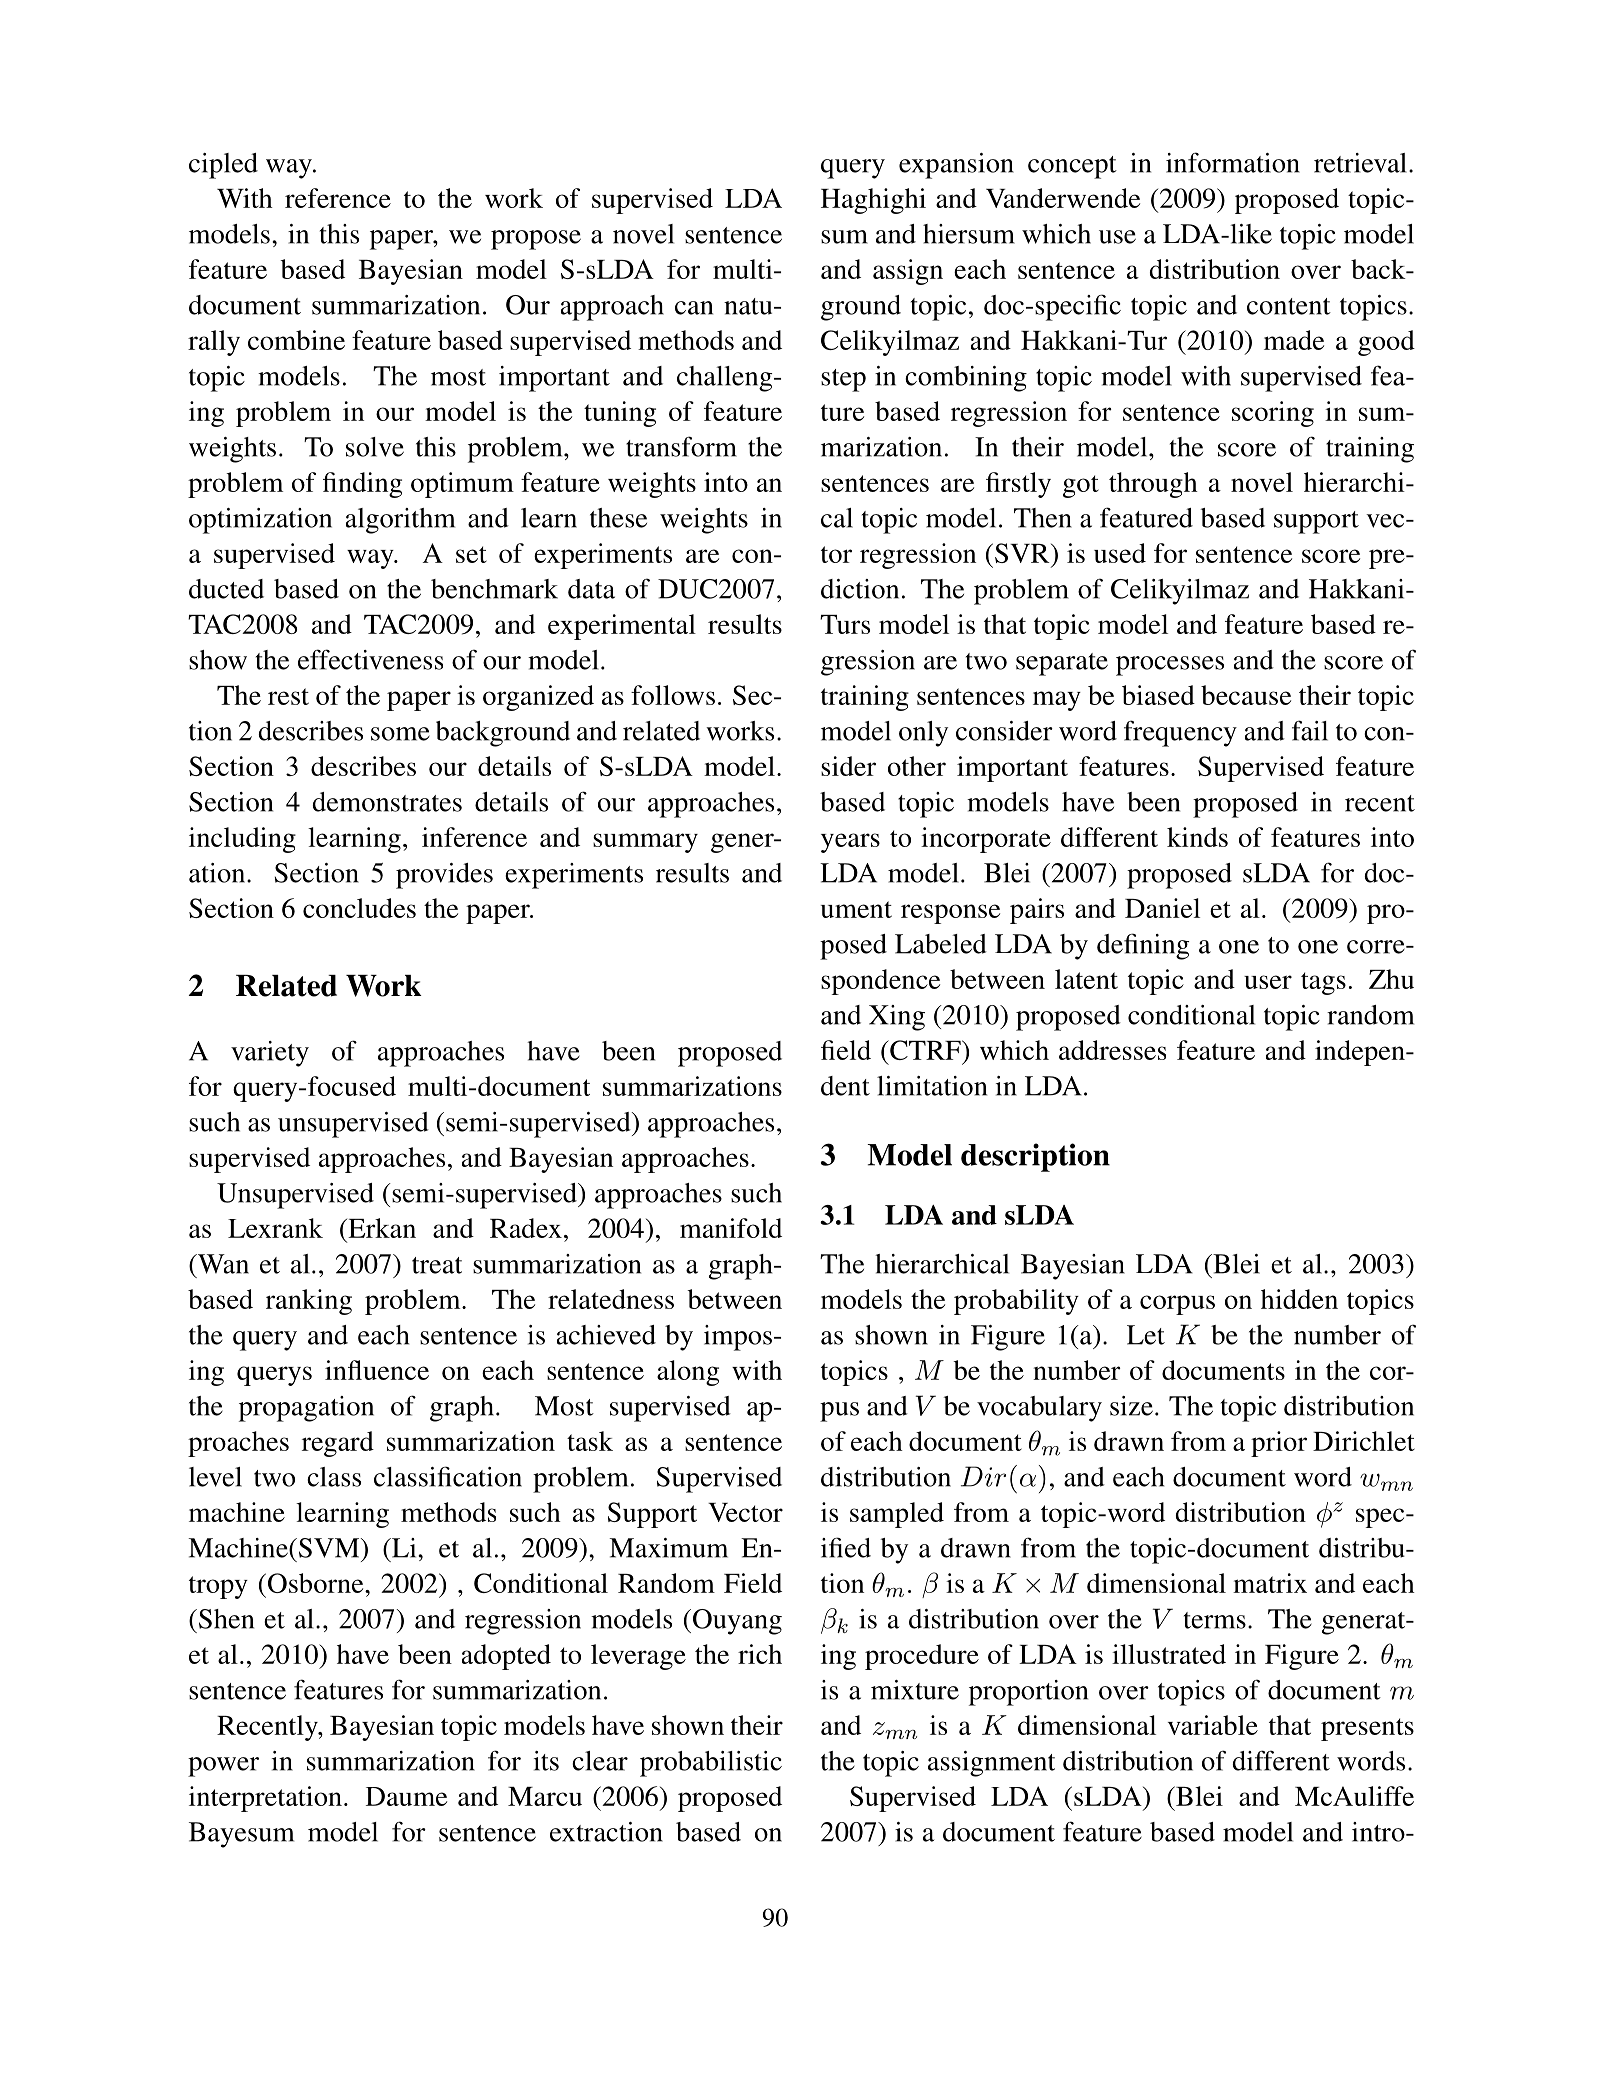 Image resolution: width=1603 pixels, height=2074 pixels. What do you see at coordinates (731, 1228) in the page?
I see `manifold` at bounding box center [731, 1228].
